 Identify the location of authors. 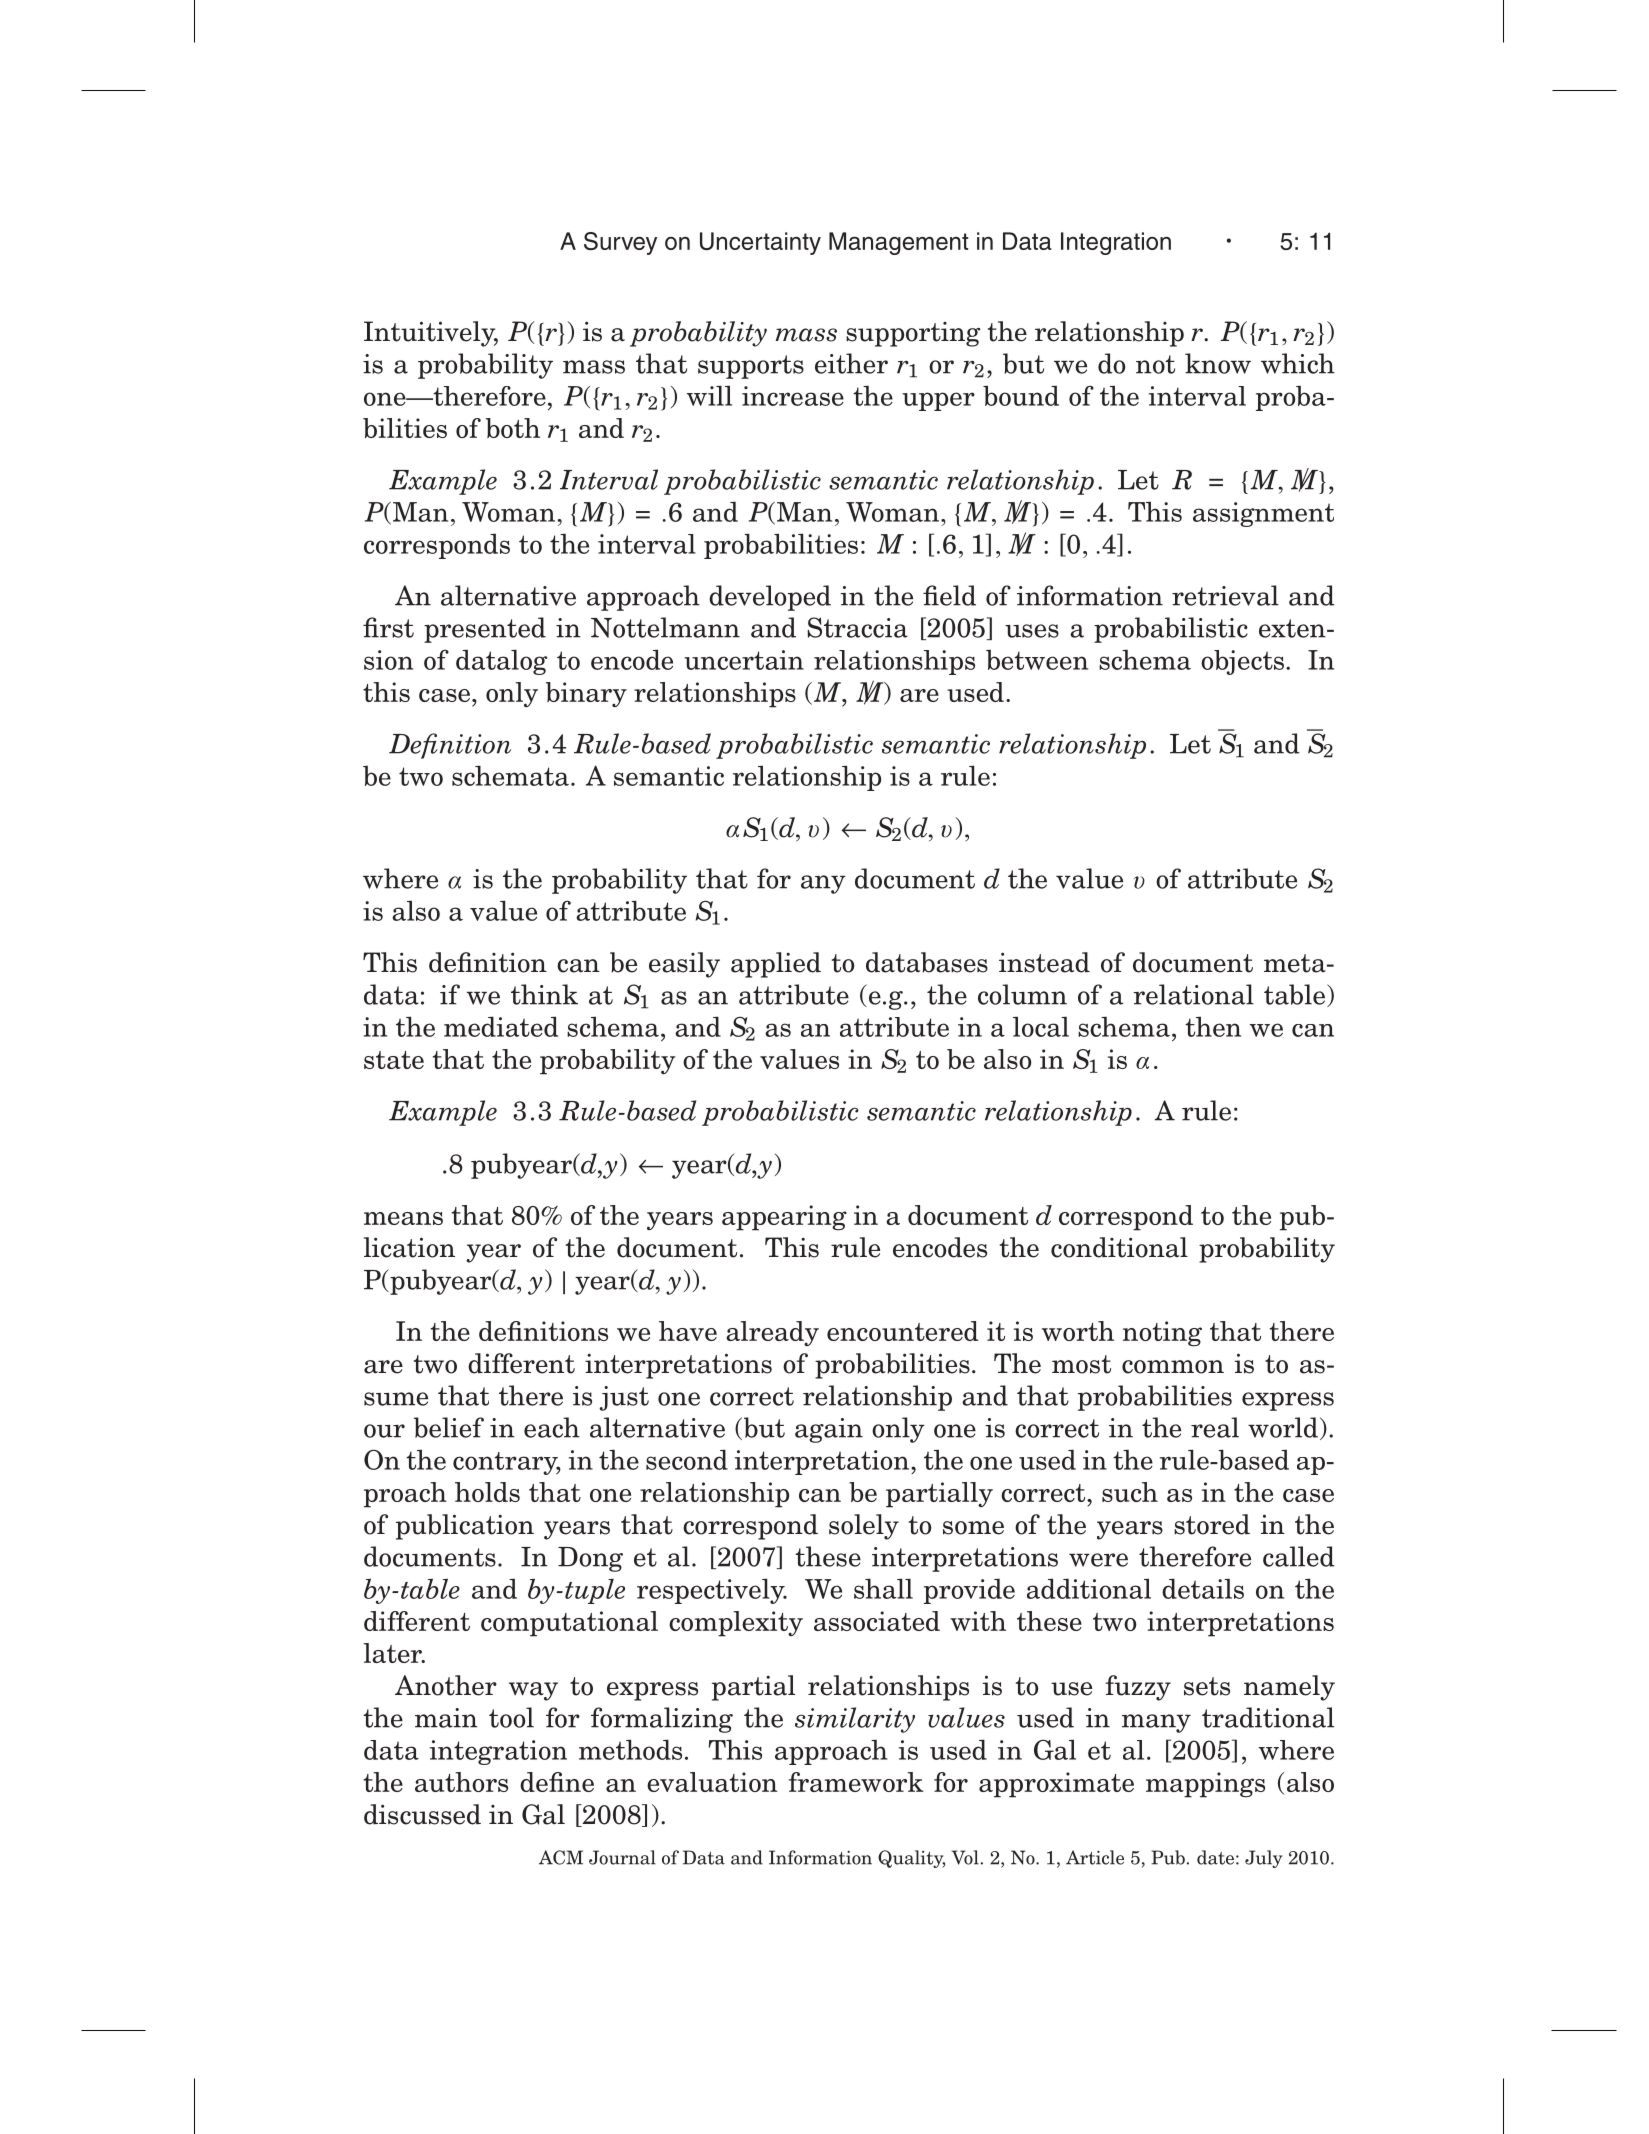
(461, 1782).
